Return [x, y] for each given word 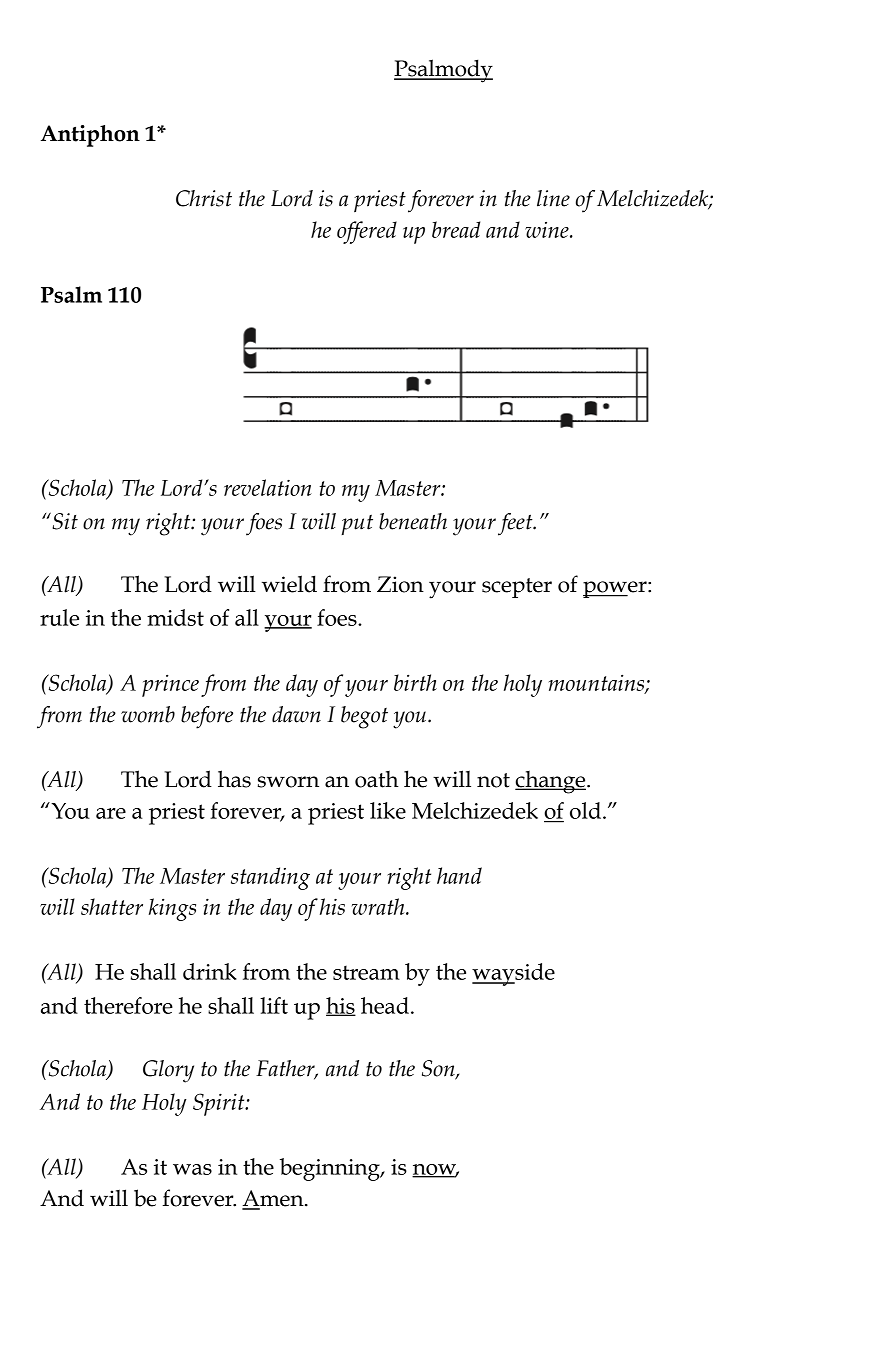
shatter [112, 906]
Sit [64, 521]
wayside [513, 974]
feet [516, 524]
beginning [331, 1169]
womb [148, 714]
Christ [204, 198]
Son [439, 1069]
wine [548, 230]
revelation [268, 487]
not [493, 780]
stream [366, 972]
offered [367, 232]
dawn [296, 714]
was [192, 1169]
